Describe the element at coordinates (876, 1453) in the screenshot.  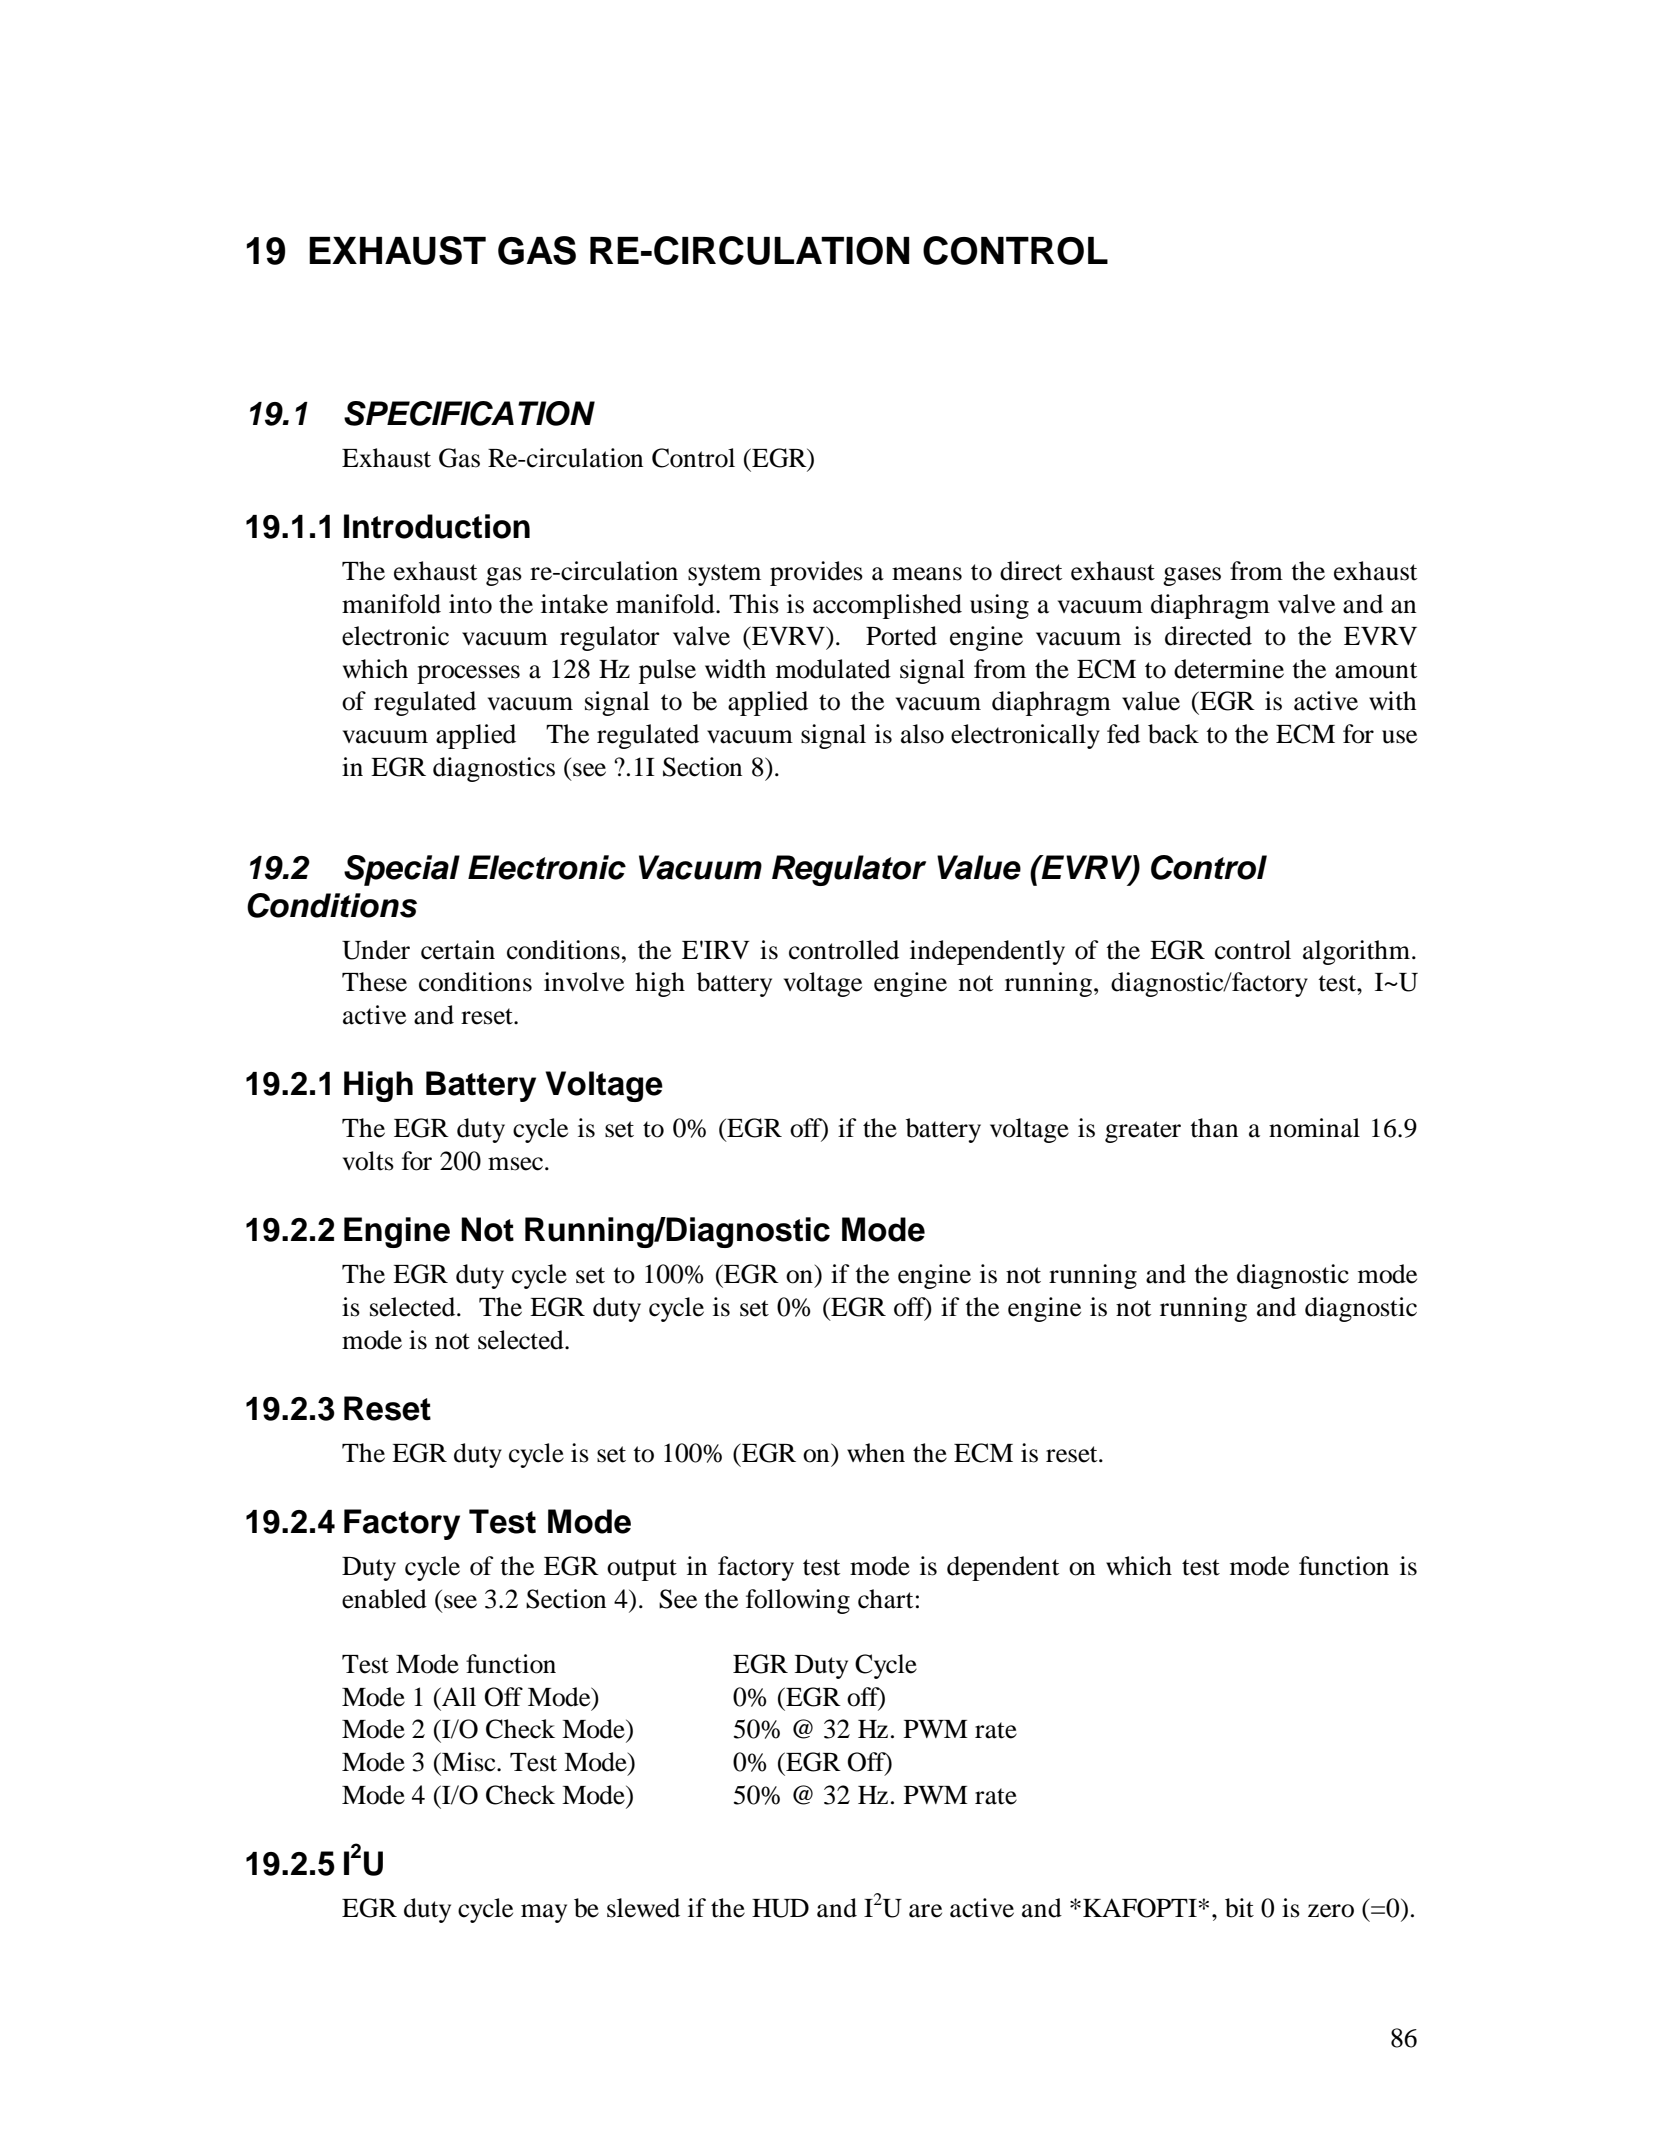
I see `when` at that location.
